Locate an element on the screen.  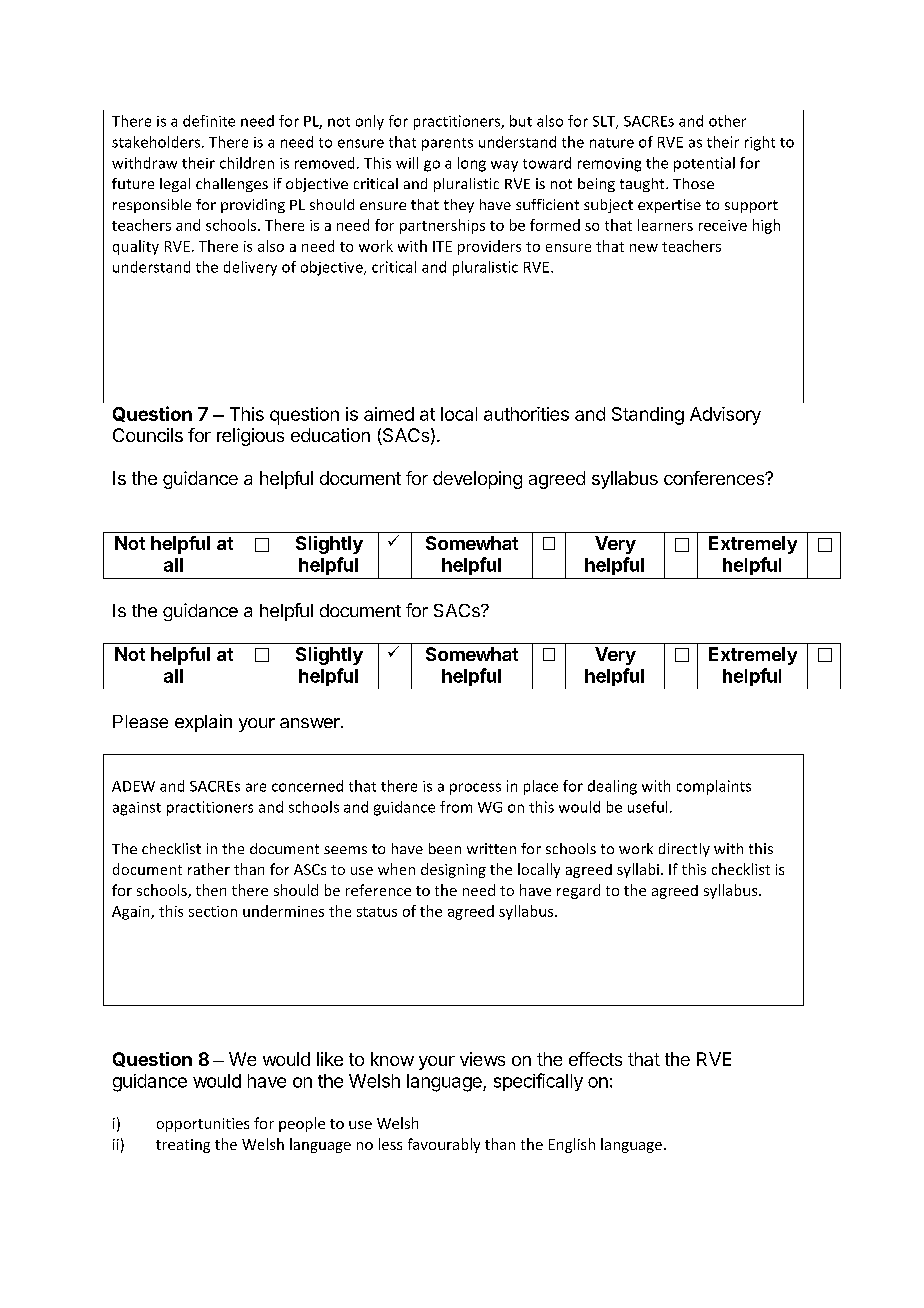
from is located at coordinates (456, 807).
